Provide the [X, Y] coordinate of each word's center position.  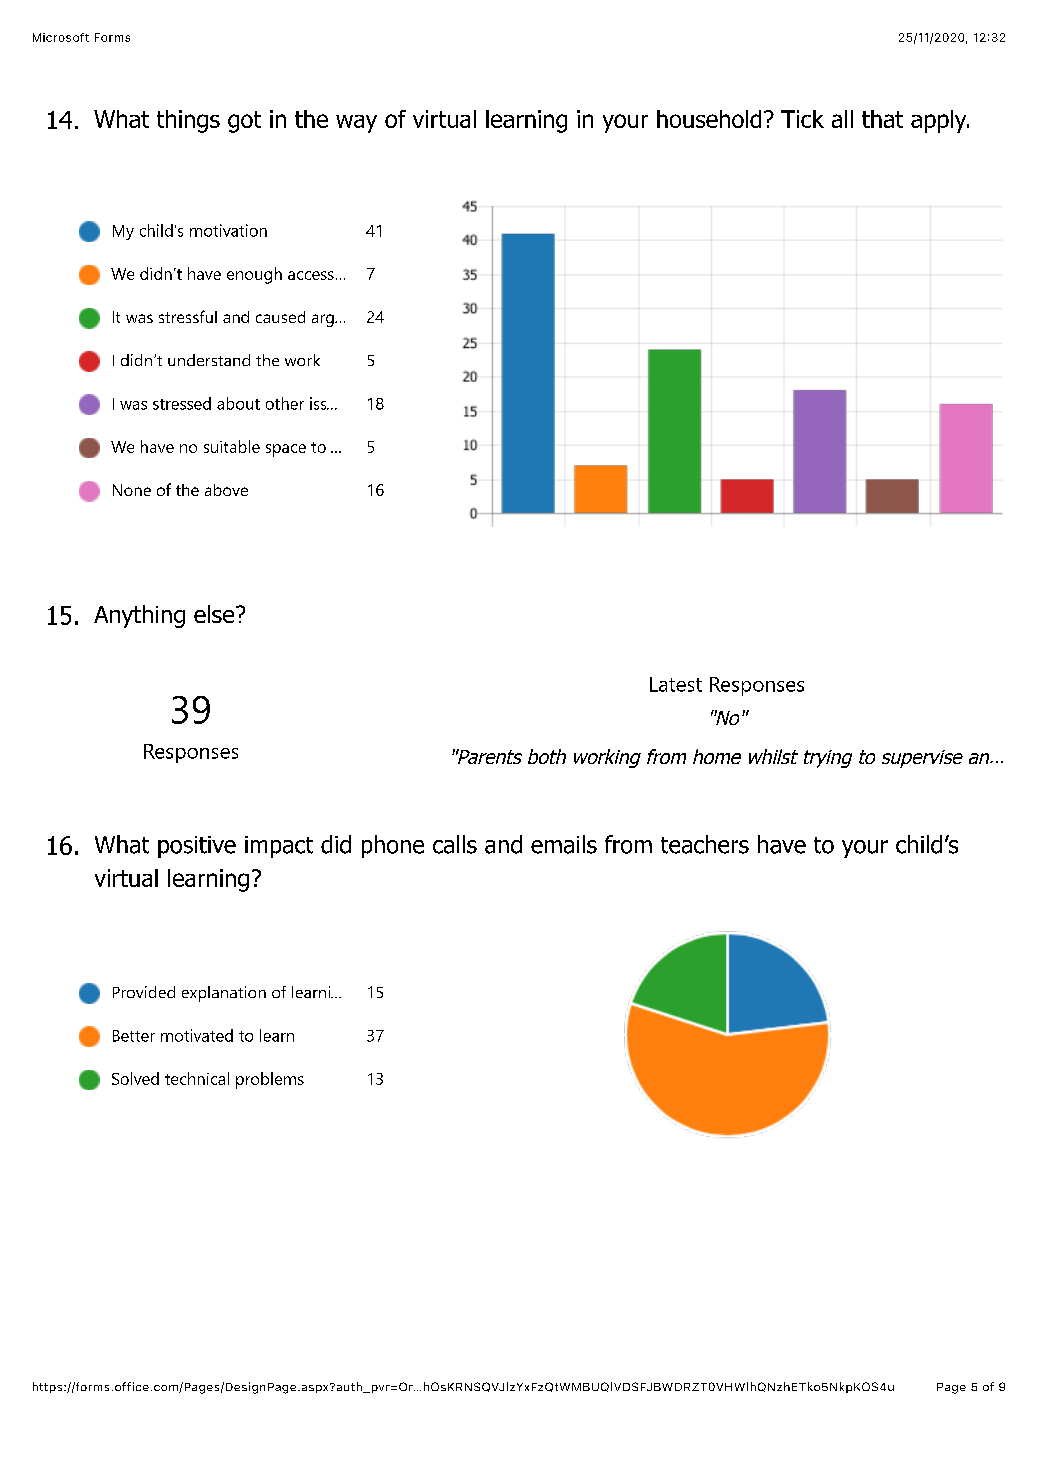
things [188, 121]
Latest [676, 684]
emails [564, 844]
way [356, 124]
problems [270, 1080]
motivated [197, 1035]
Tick [802, 119]
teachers [705, 844]
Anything [139, 616]
